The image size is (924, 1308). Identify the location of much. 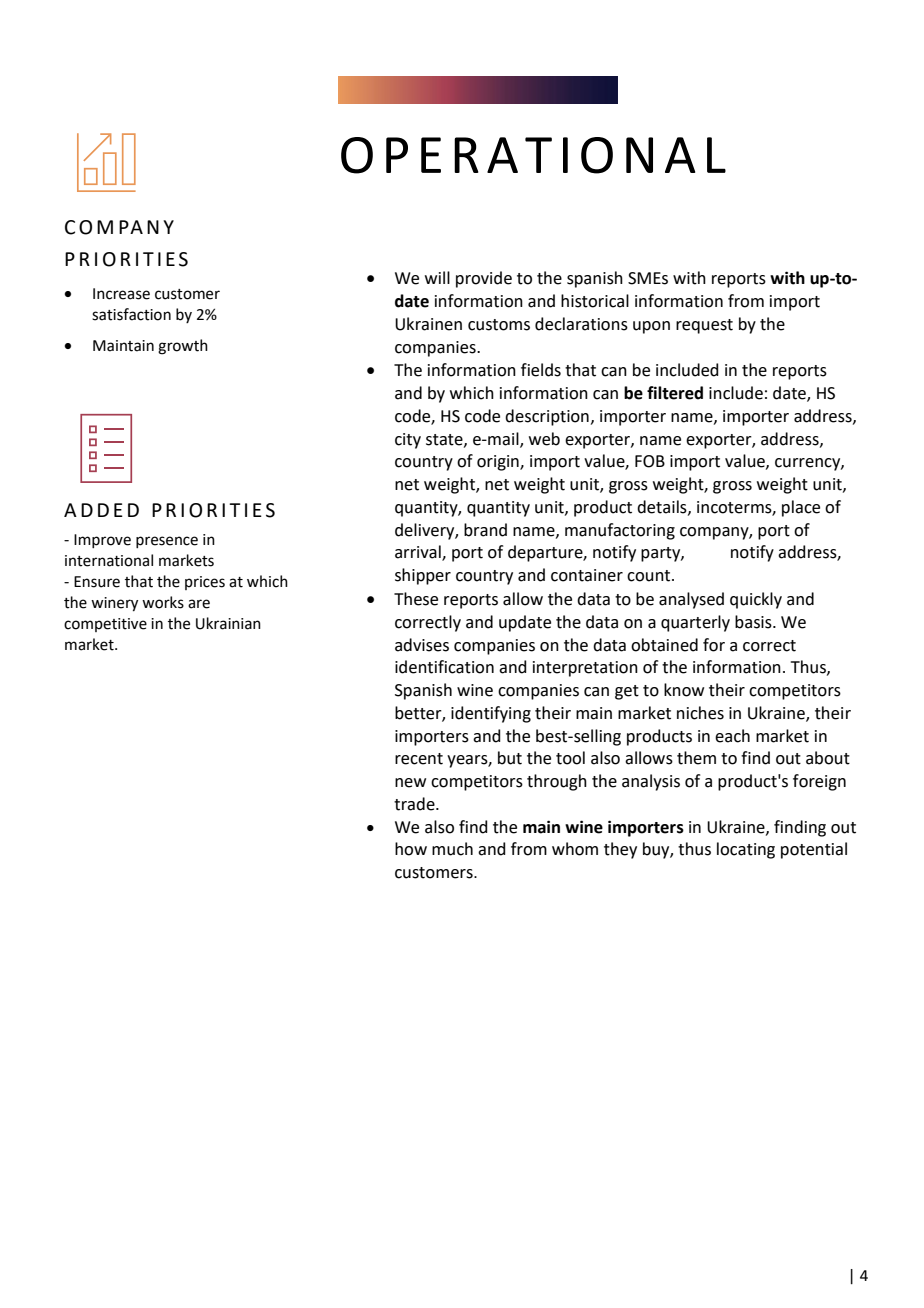
(452, 849).
